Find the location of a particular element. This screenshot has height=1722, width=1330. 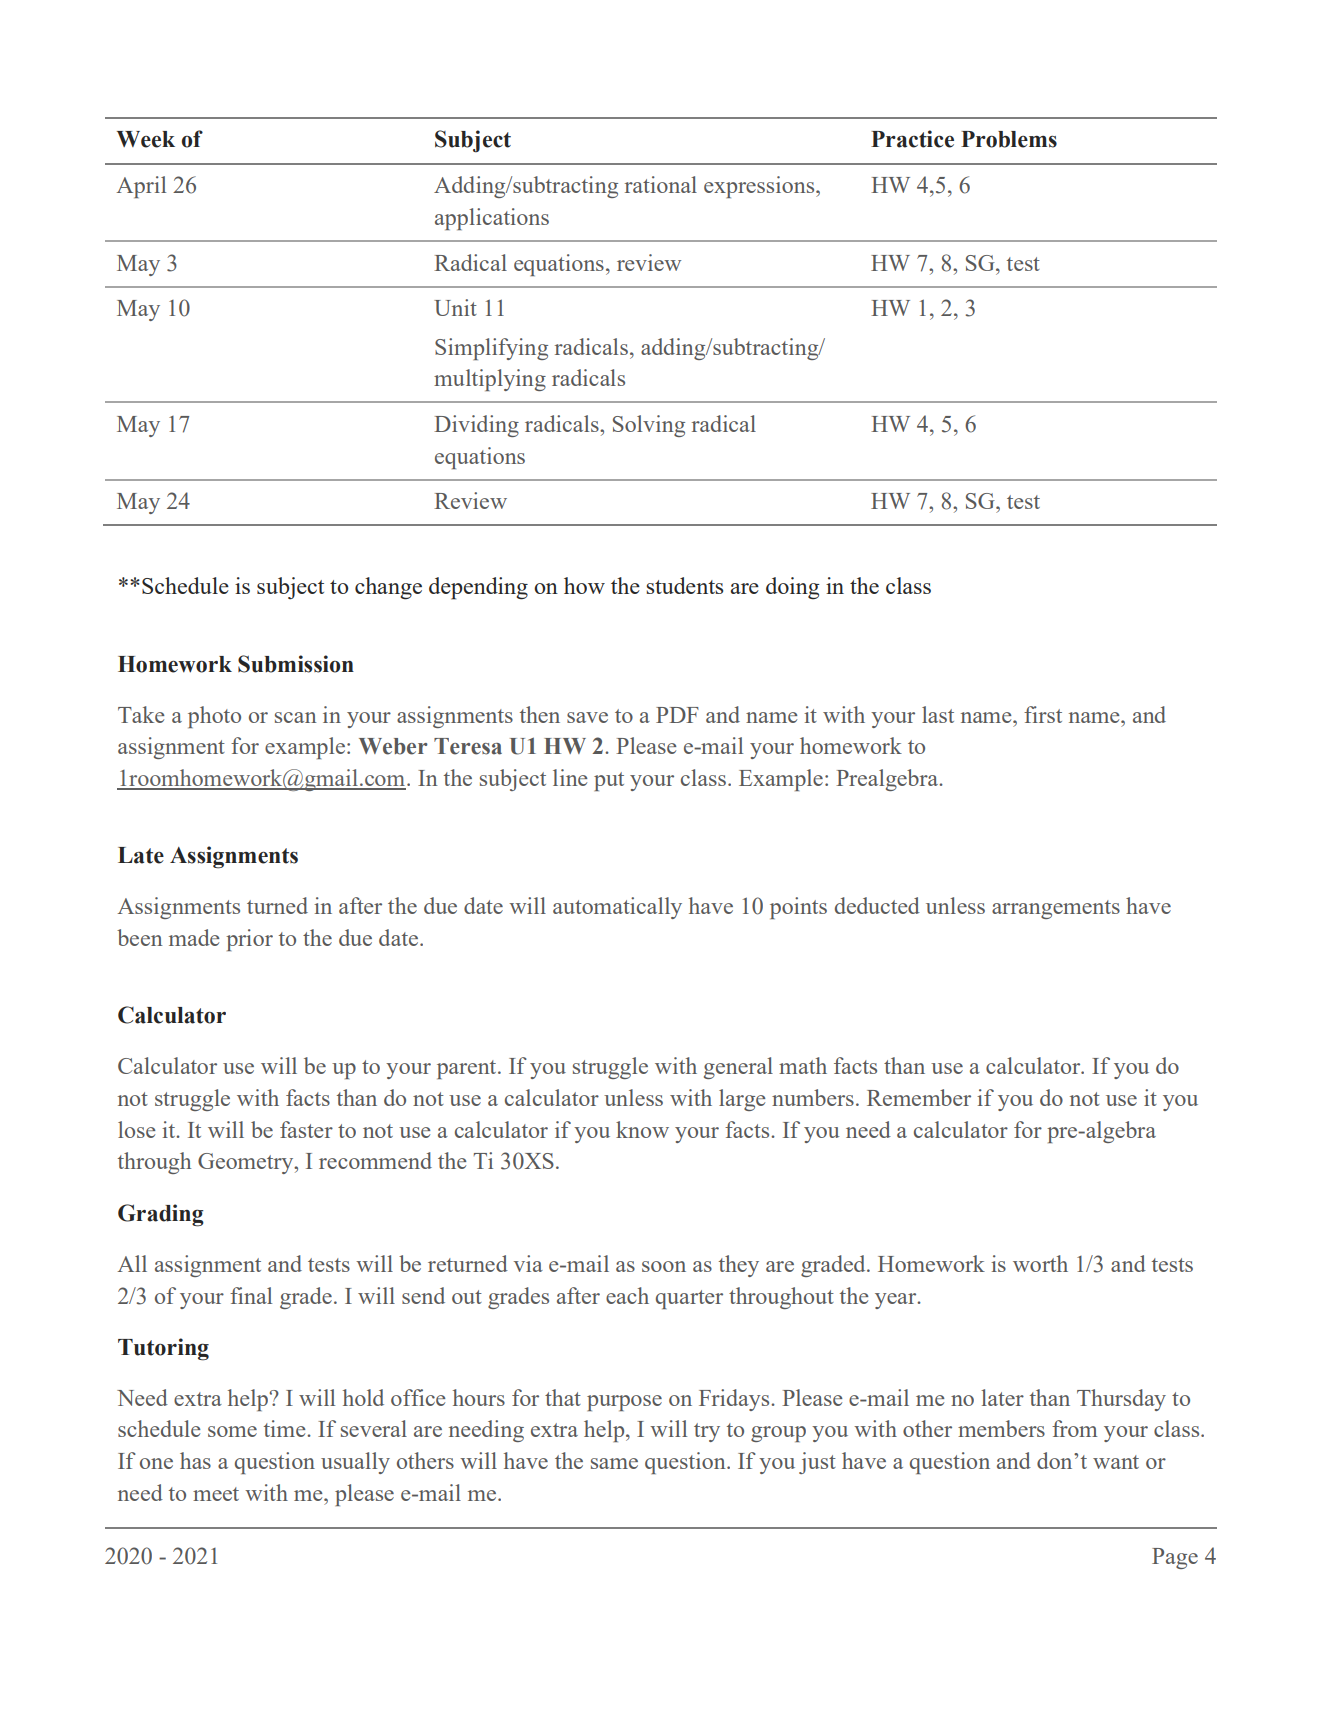

April is located at coordinates (141, 187).
